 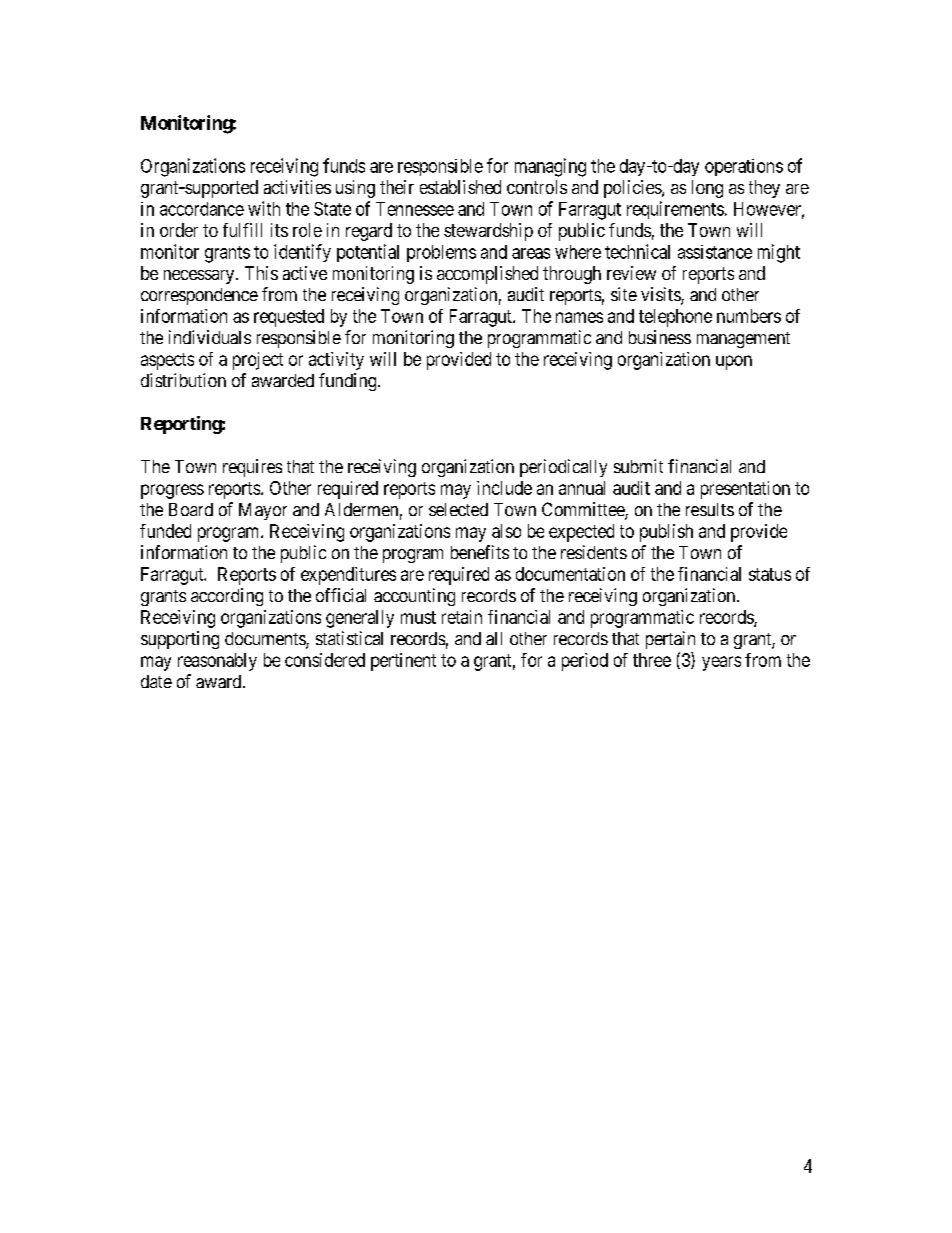 What do you see at coordinates (579, 317) in the screenshot?
I see `names` at bounding box center [579, 317].
